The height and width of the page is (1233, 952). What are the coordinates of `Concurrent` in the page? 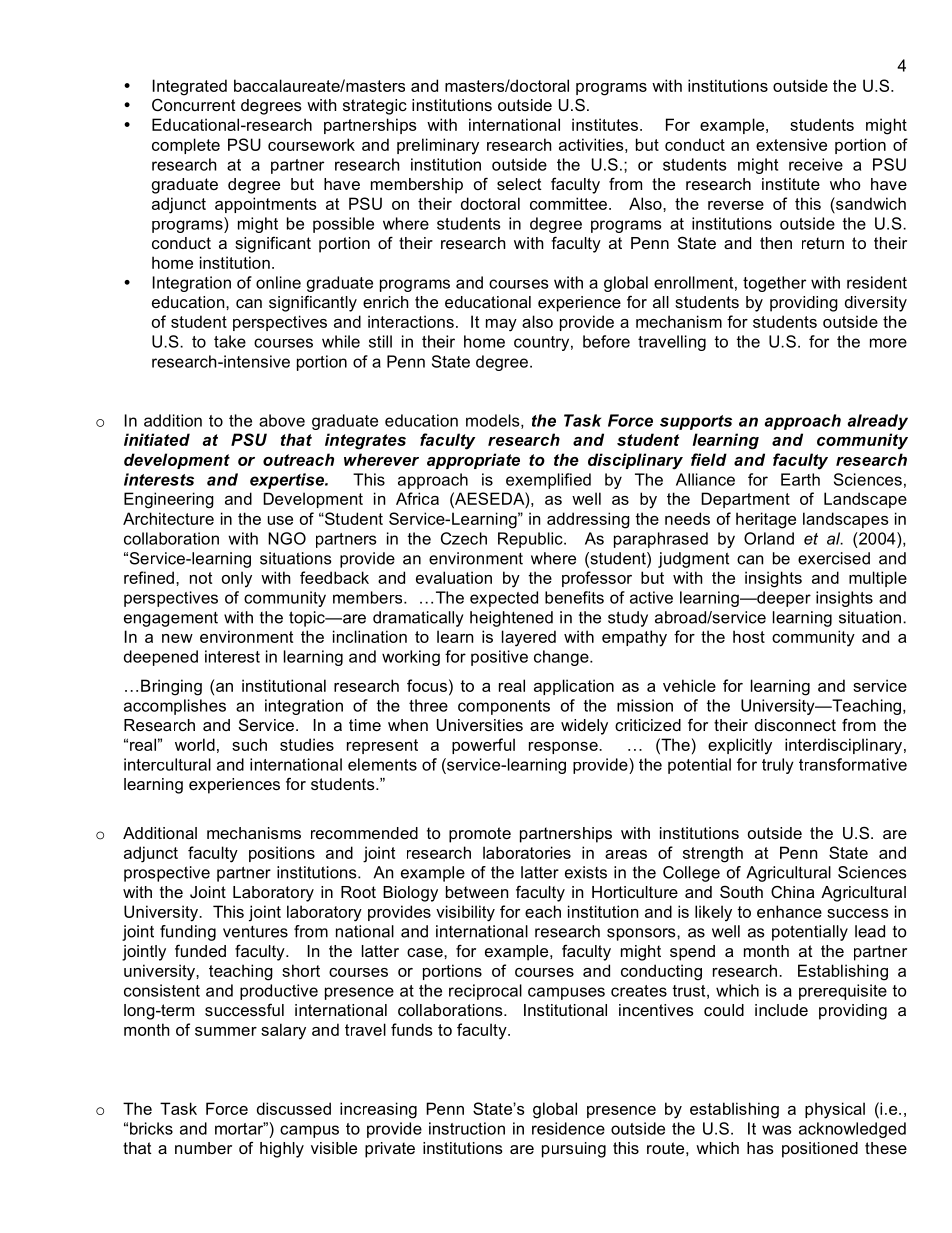 It's located at (194, 104).
